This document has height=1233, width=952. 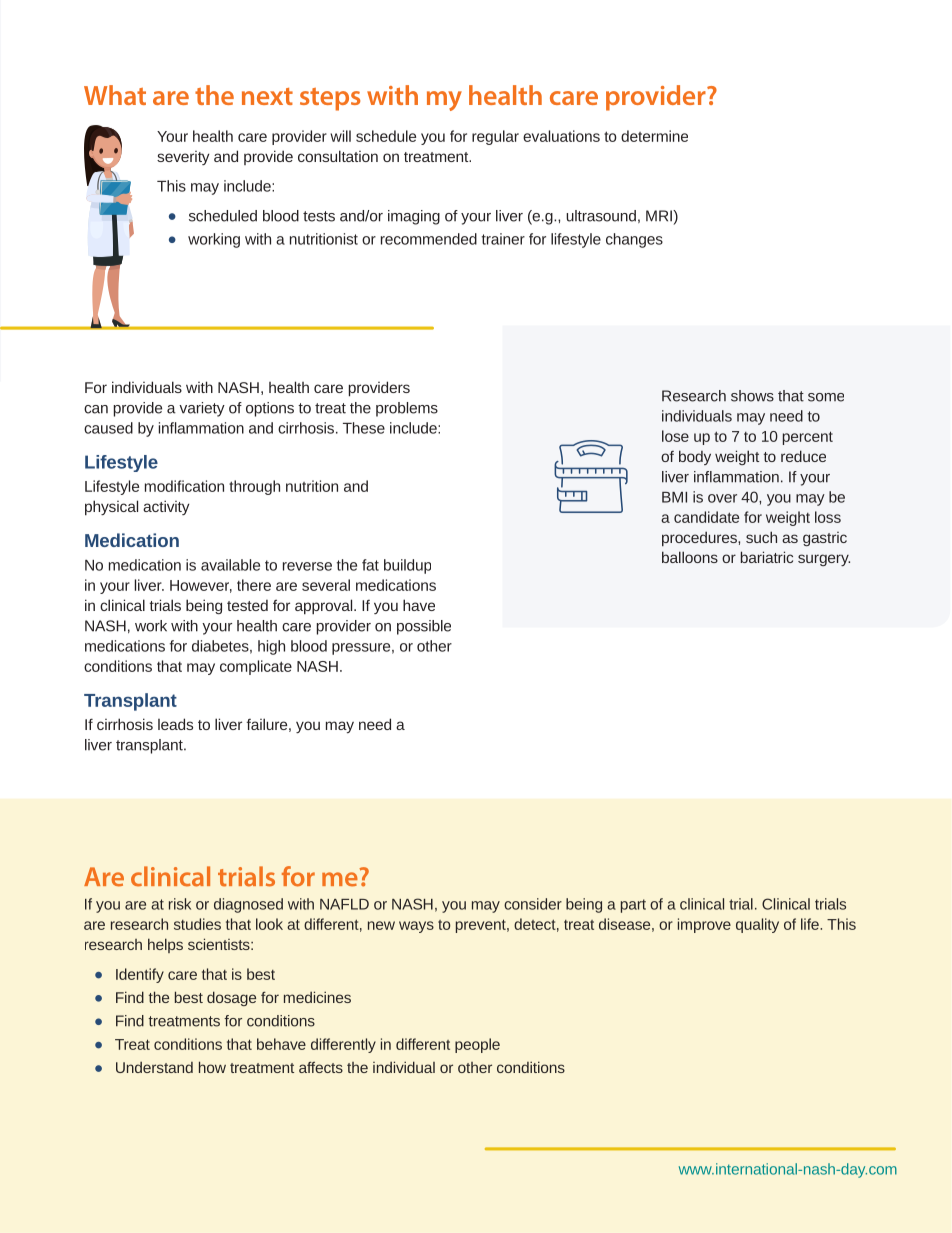 What do you see at coordinates (477, 1045) in the document?
I see `people` at bounding box center [477, 1045].
